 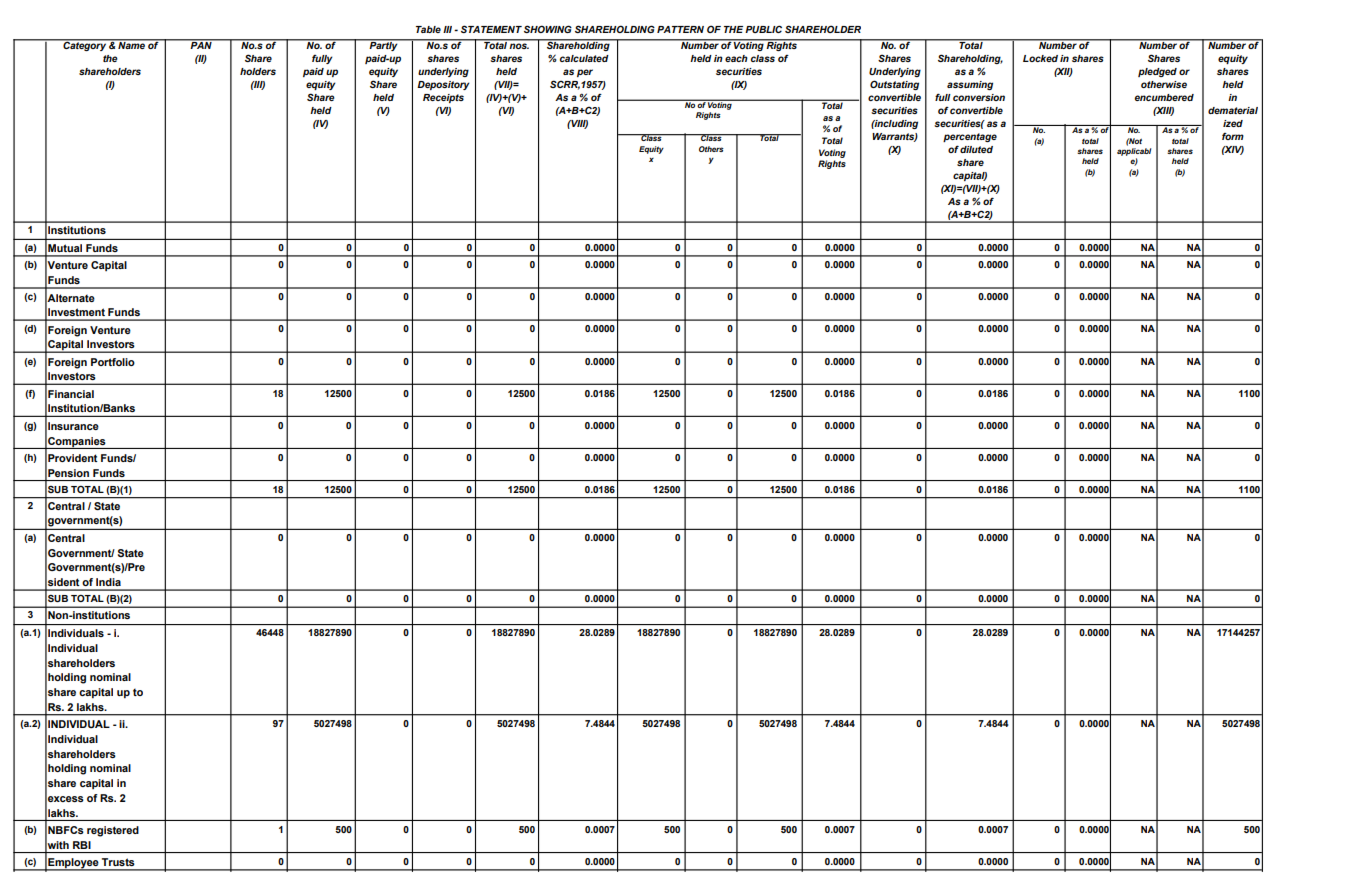 I want to click on PATTERN, so click(x=680, y=29).
